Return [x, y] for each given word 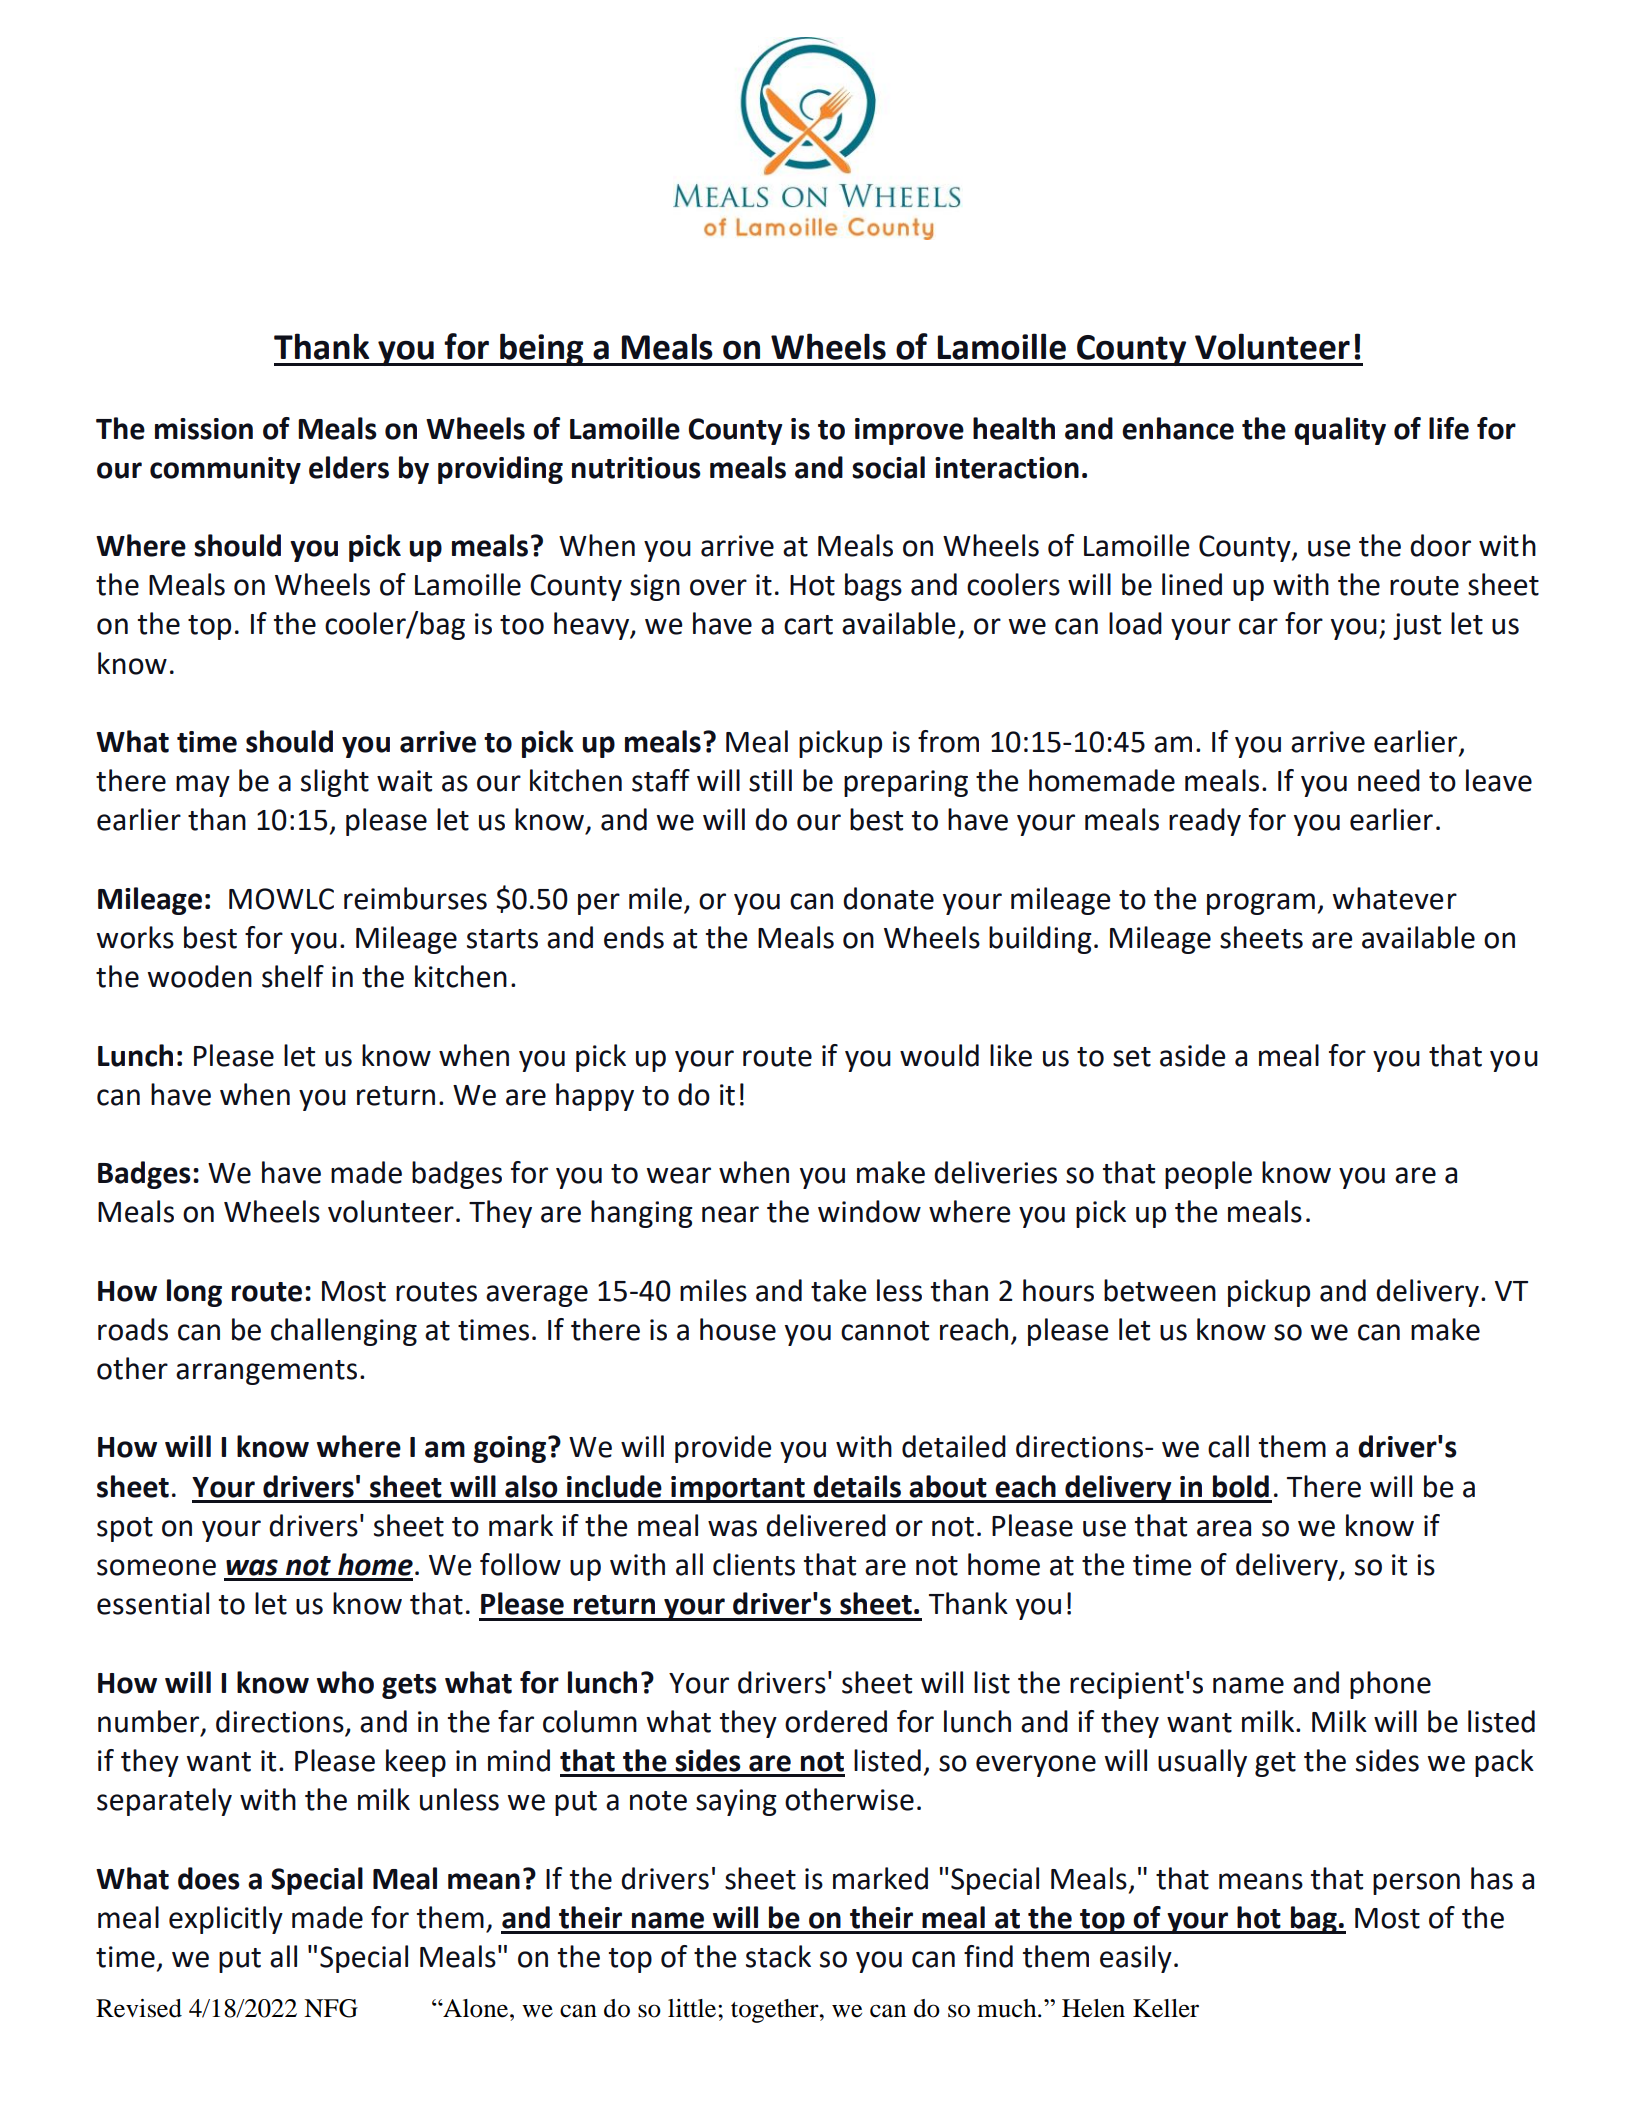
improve [909, 431]
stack [778, 1956]
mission [204, 429]
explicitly [226, 1920]
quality [1340, 431]
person [1416, 1884]
